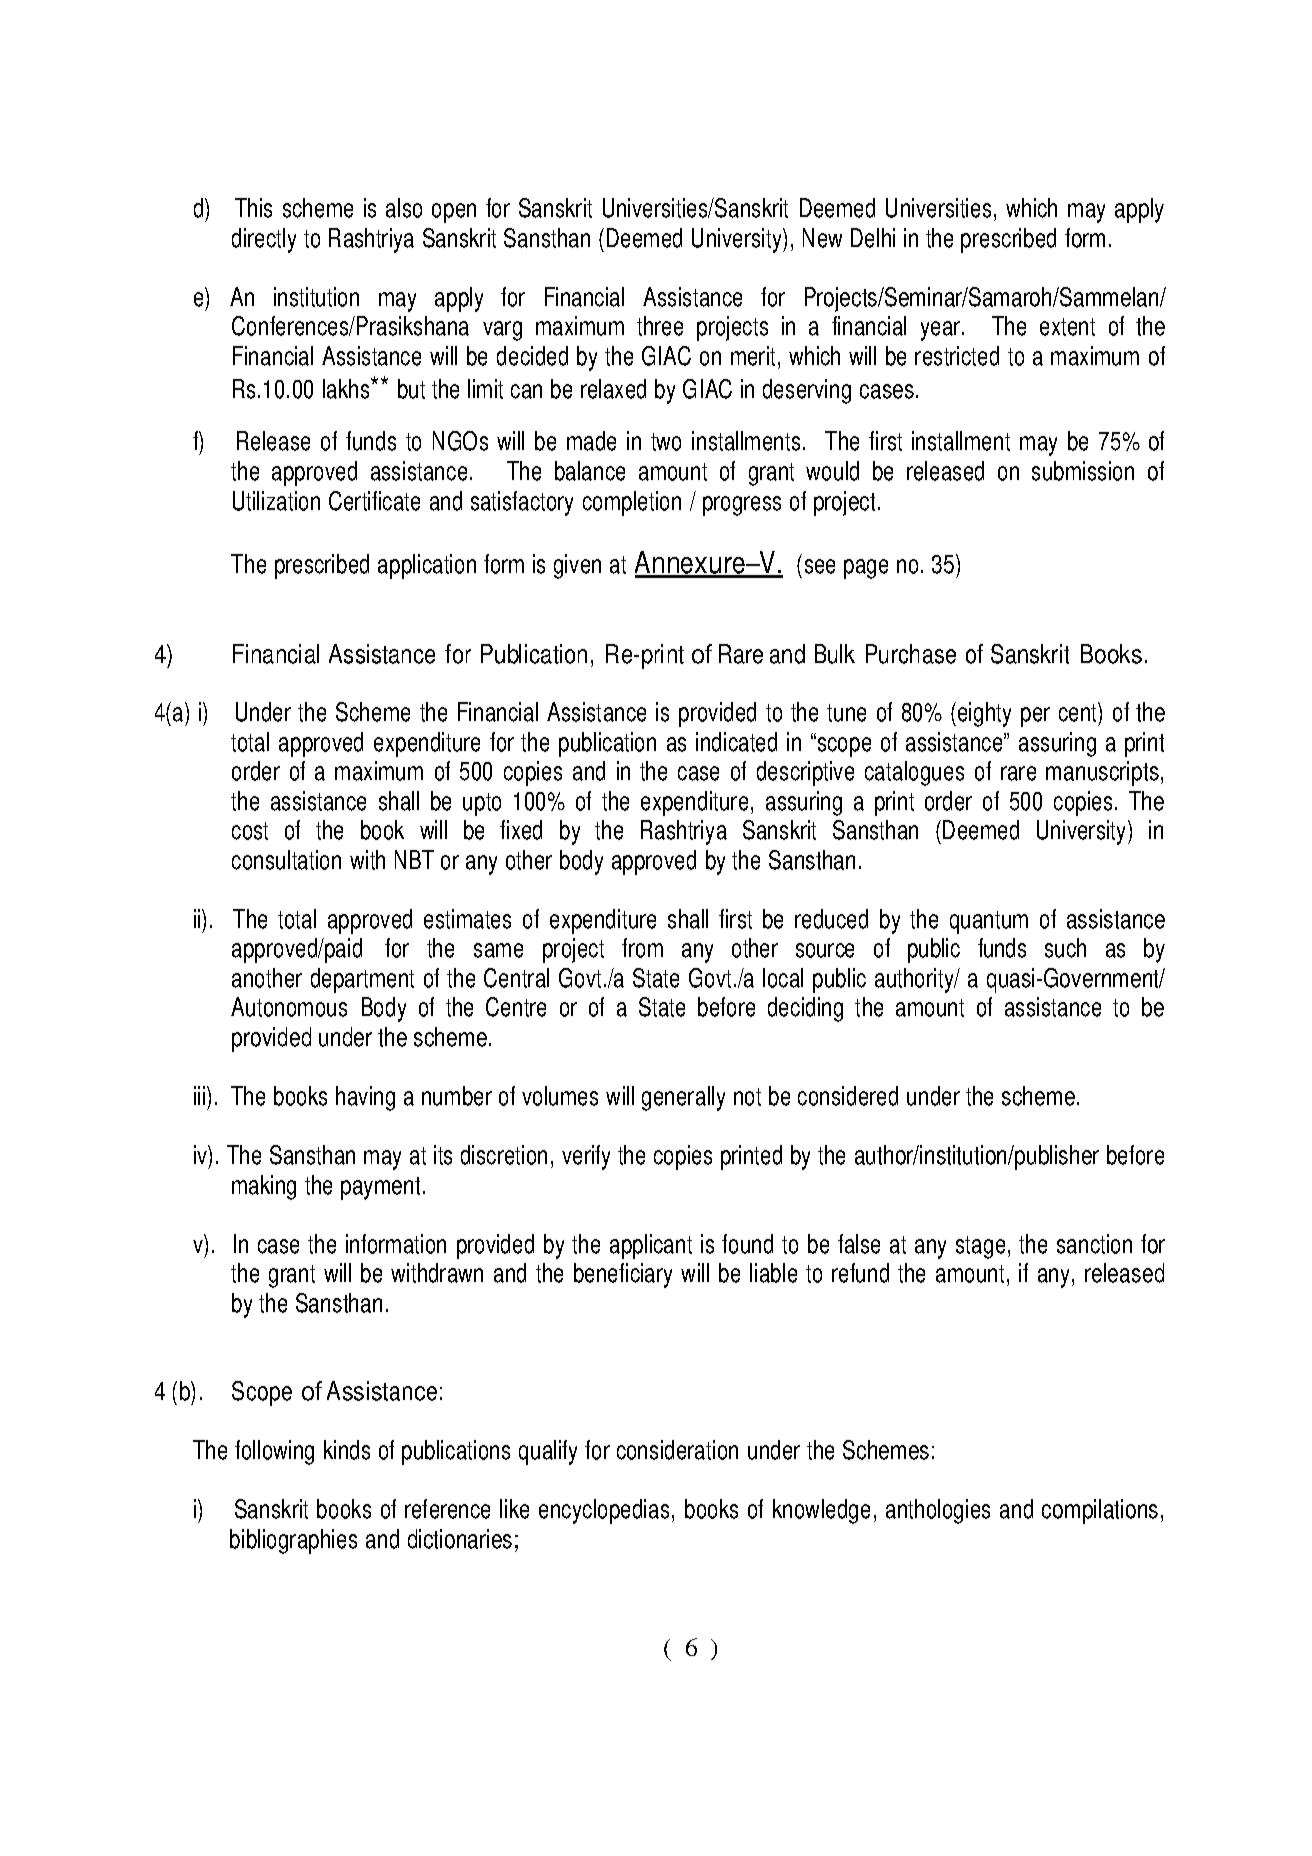 The image size is (1312, 1856). I want to click on Utilization, so click(276, 501).
